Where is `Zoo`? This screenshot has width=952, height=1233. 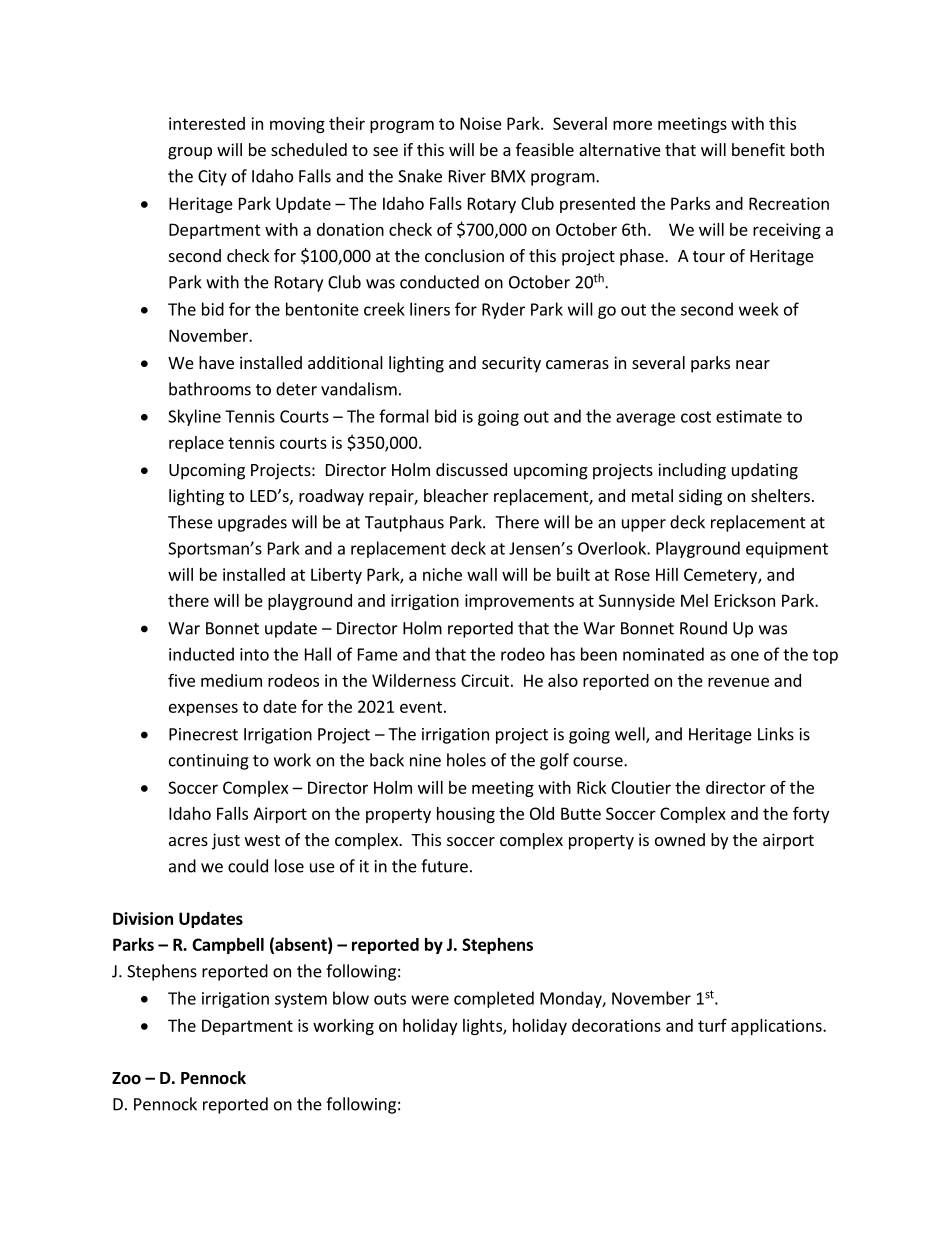 Zoo is located at coordinates (126, 1078).
